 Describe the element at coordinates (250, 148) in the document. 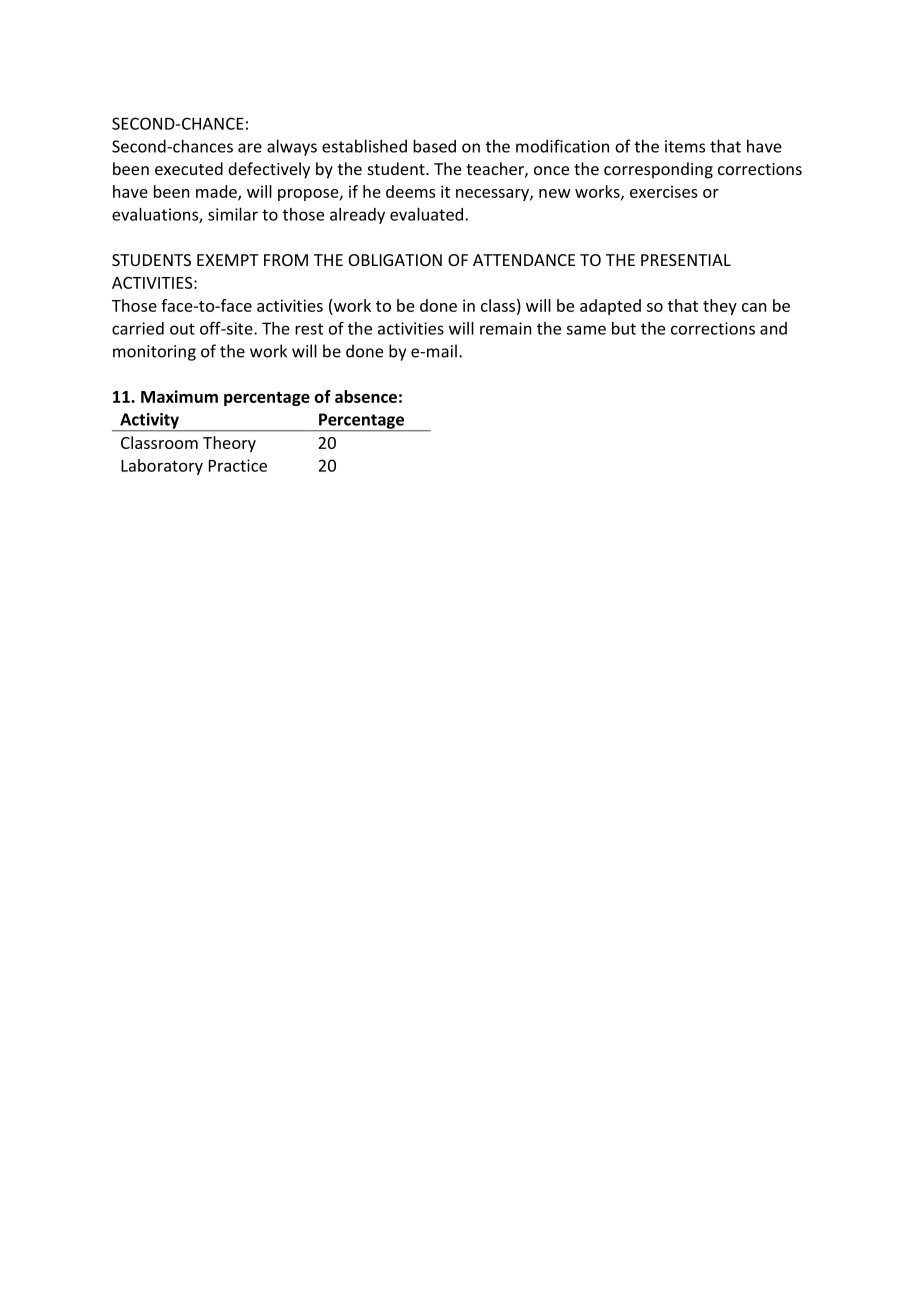

I see `are` at that location.
